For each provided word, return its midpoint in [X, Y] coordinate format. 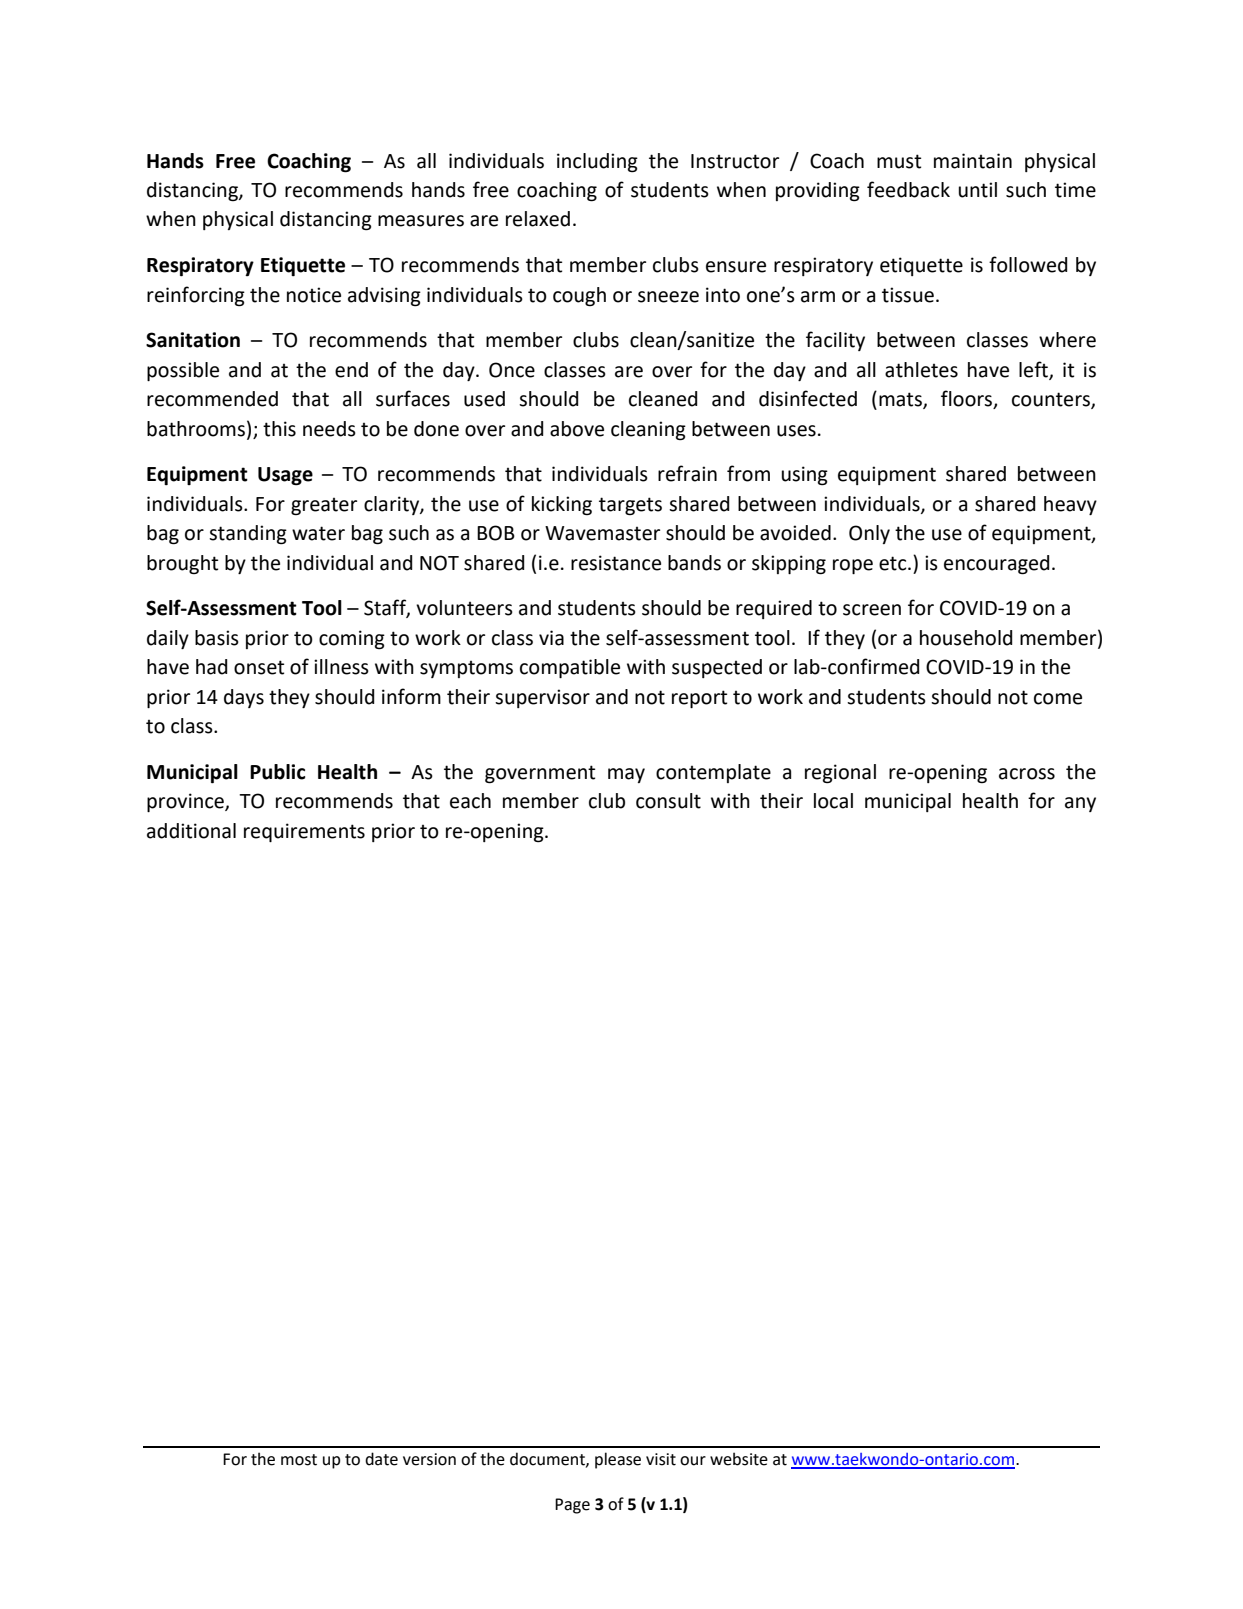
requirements [304, 832]
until [978, 190]
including [597, 163]
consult [668, 801]
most [299, 1460]
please [618, 1460]
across [1027, 774]
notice [314, 295]
